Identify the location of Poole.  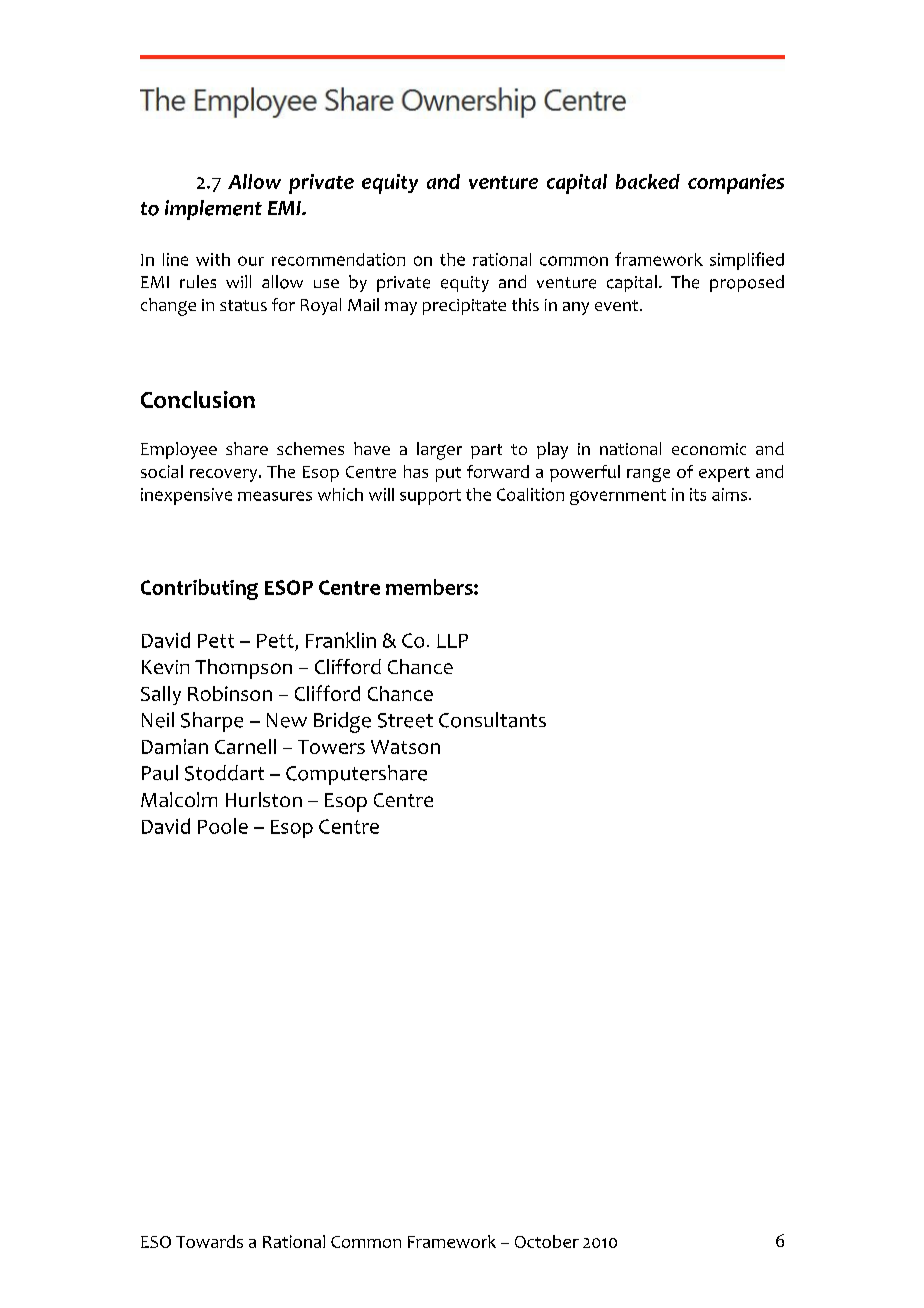
(223, 826).
